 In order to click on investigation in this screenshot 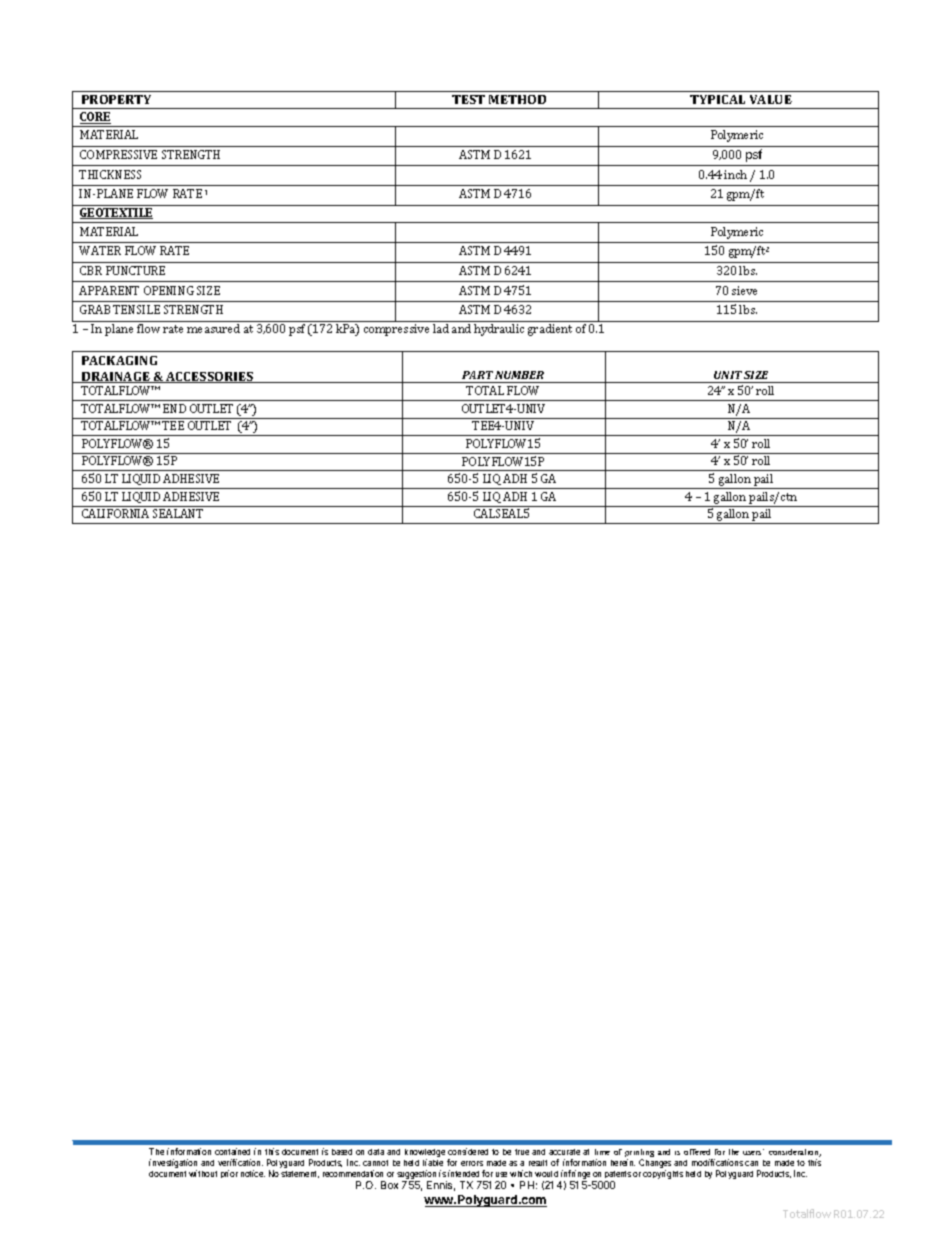, I will do `click(173, 1165)`.
